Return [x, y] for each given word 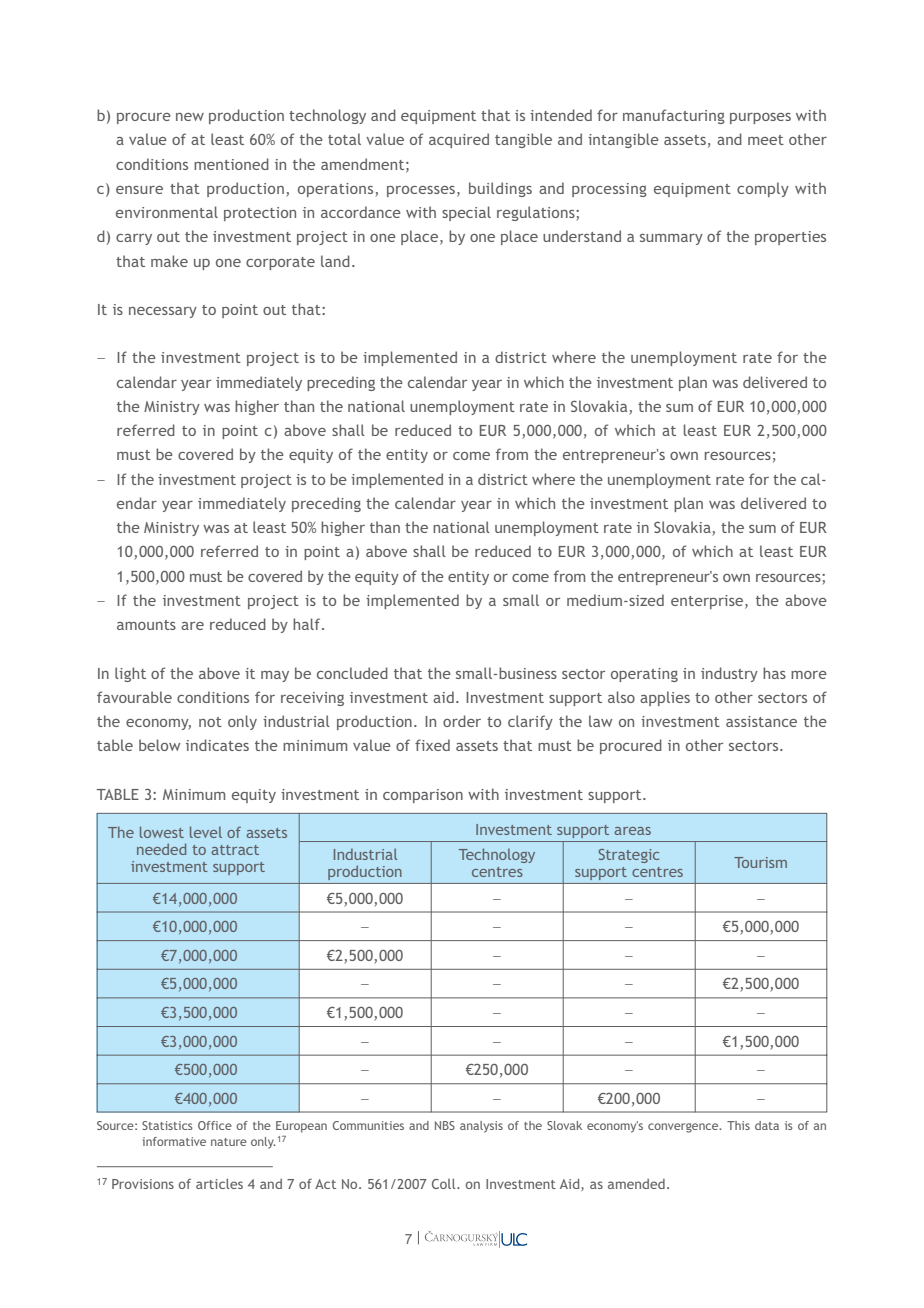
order [462, 721]
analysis [481, 1127]
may [275, 676]
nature [229, 1142]
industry [729, 674]
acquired [459, 140]
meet [766, 140]
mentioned [231, 164]
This [738, 1125]
